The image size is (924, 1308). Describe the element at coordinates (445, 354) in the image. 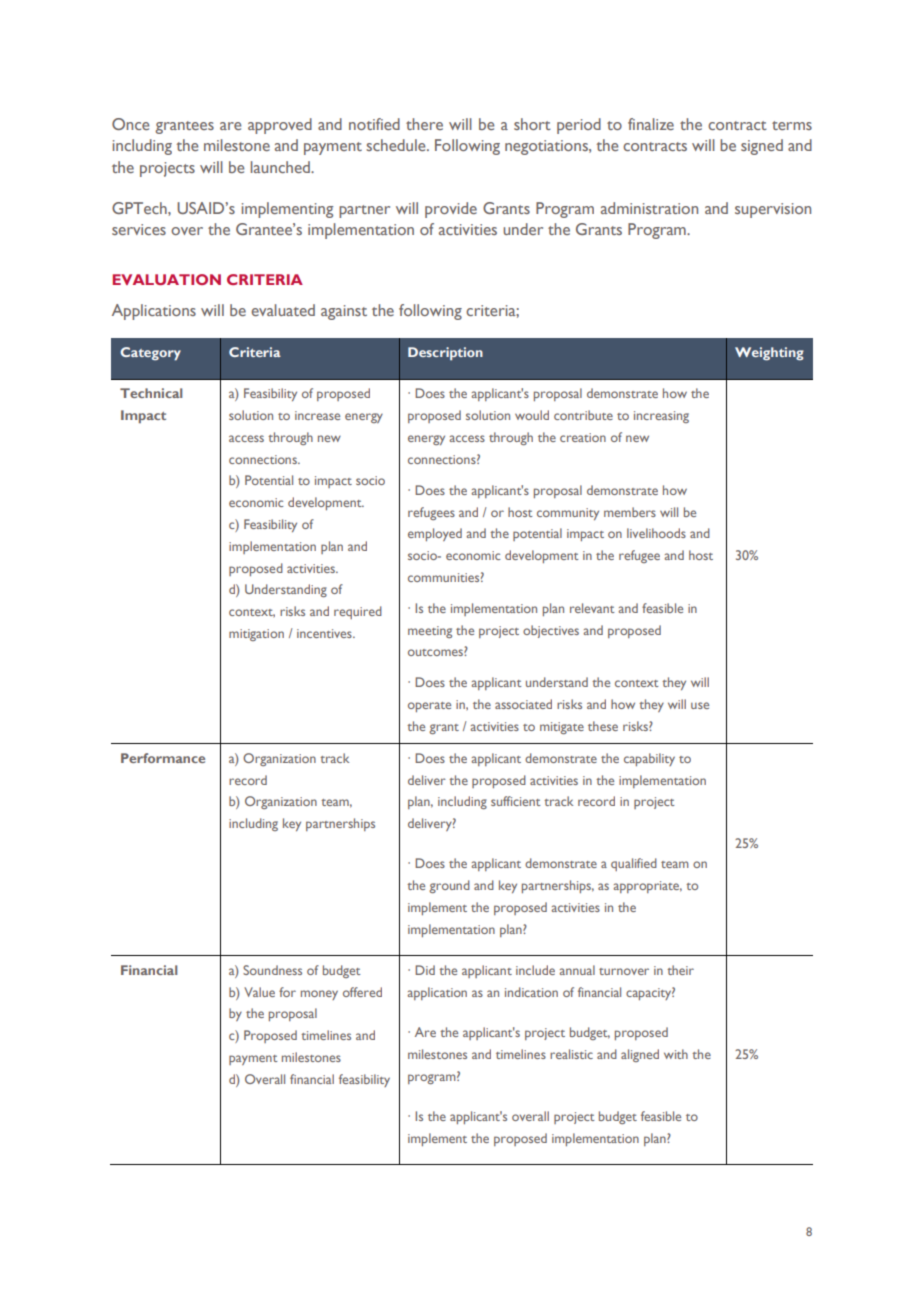

I see `Description` at that location.
